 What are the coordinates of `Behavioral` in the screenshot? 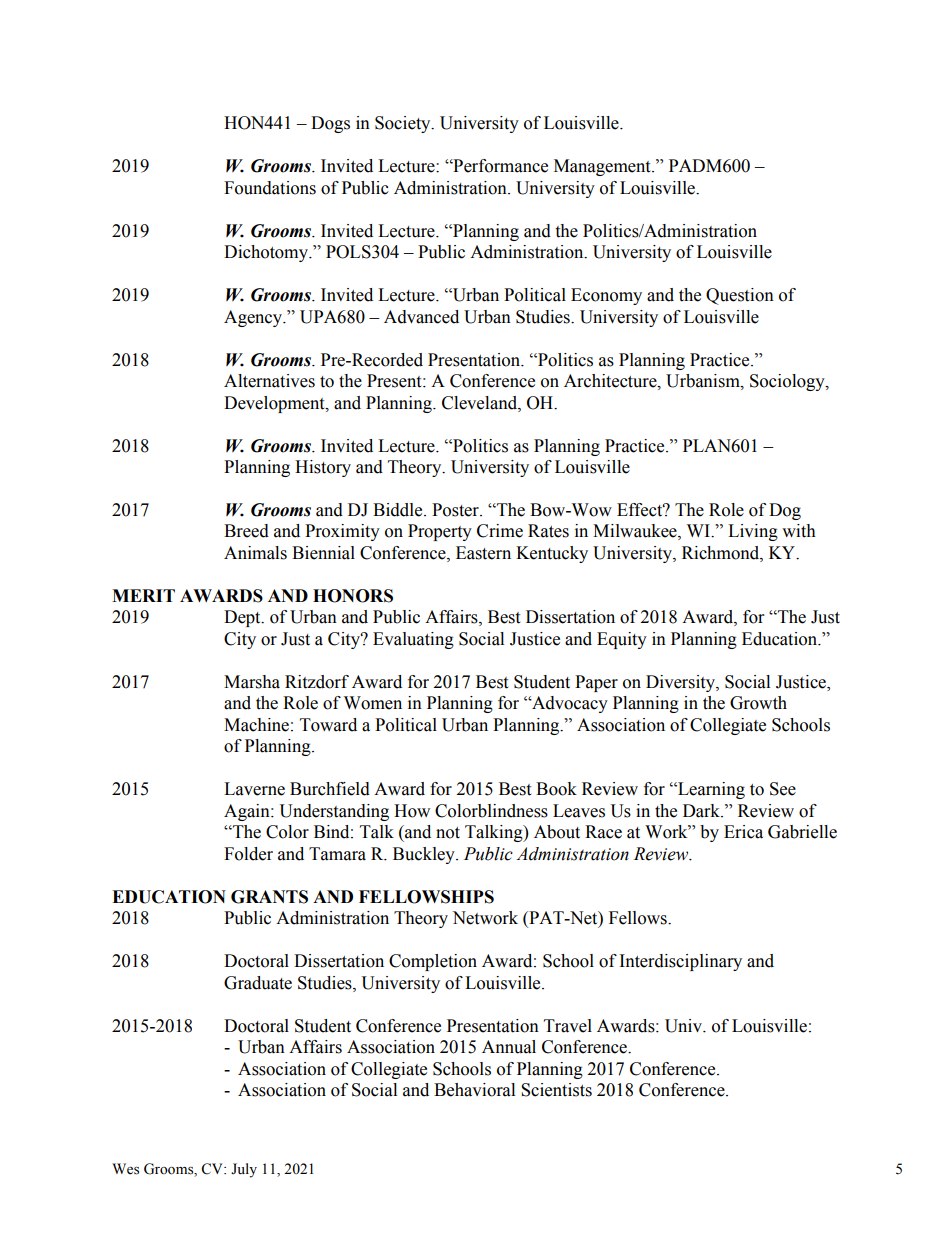 It's located at (474, 1090).
